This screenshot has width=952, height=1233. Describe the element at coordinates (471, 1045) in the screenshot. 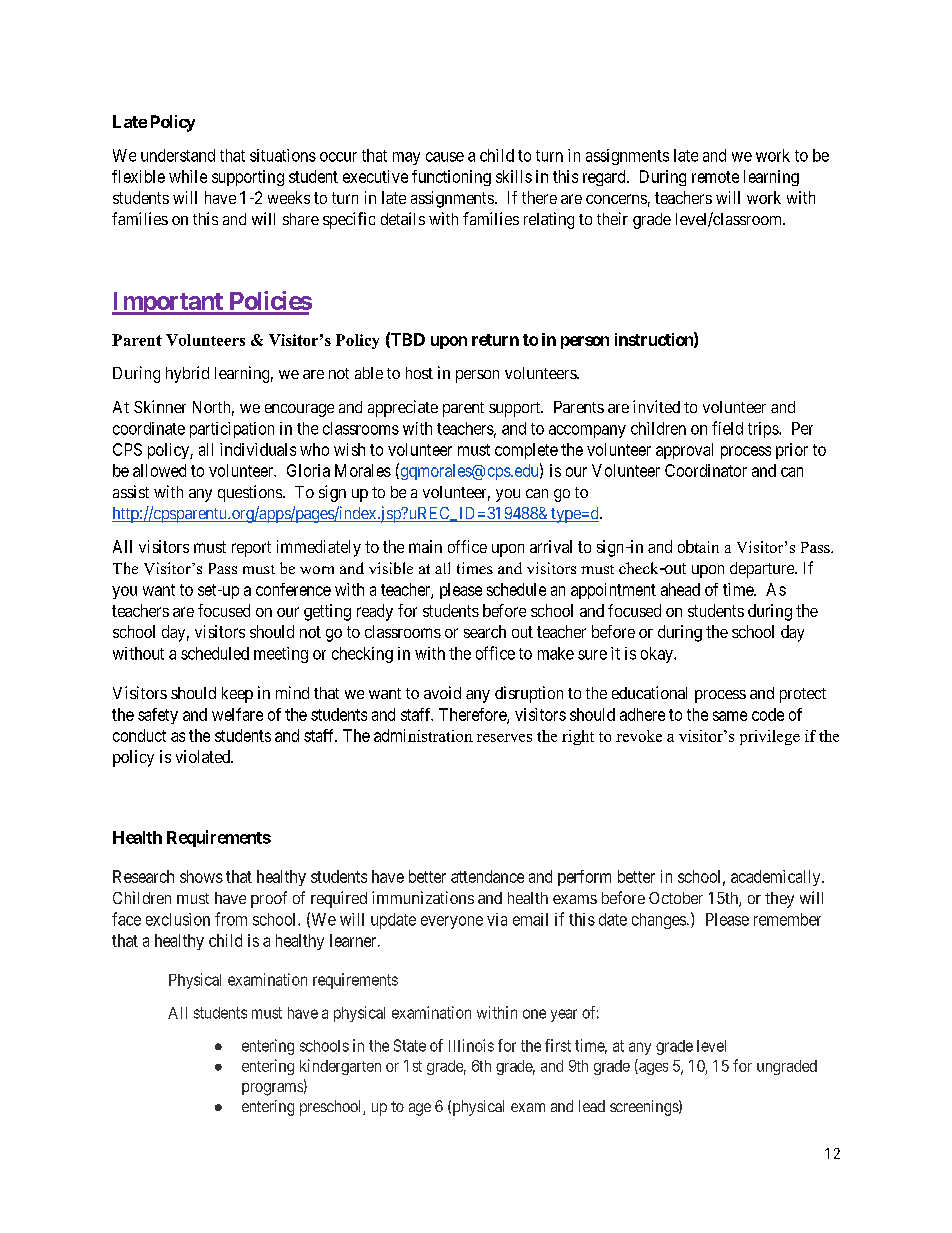

I see `Illinois` at that location.
